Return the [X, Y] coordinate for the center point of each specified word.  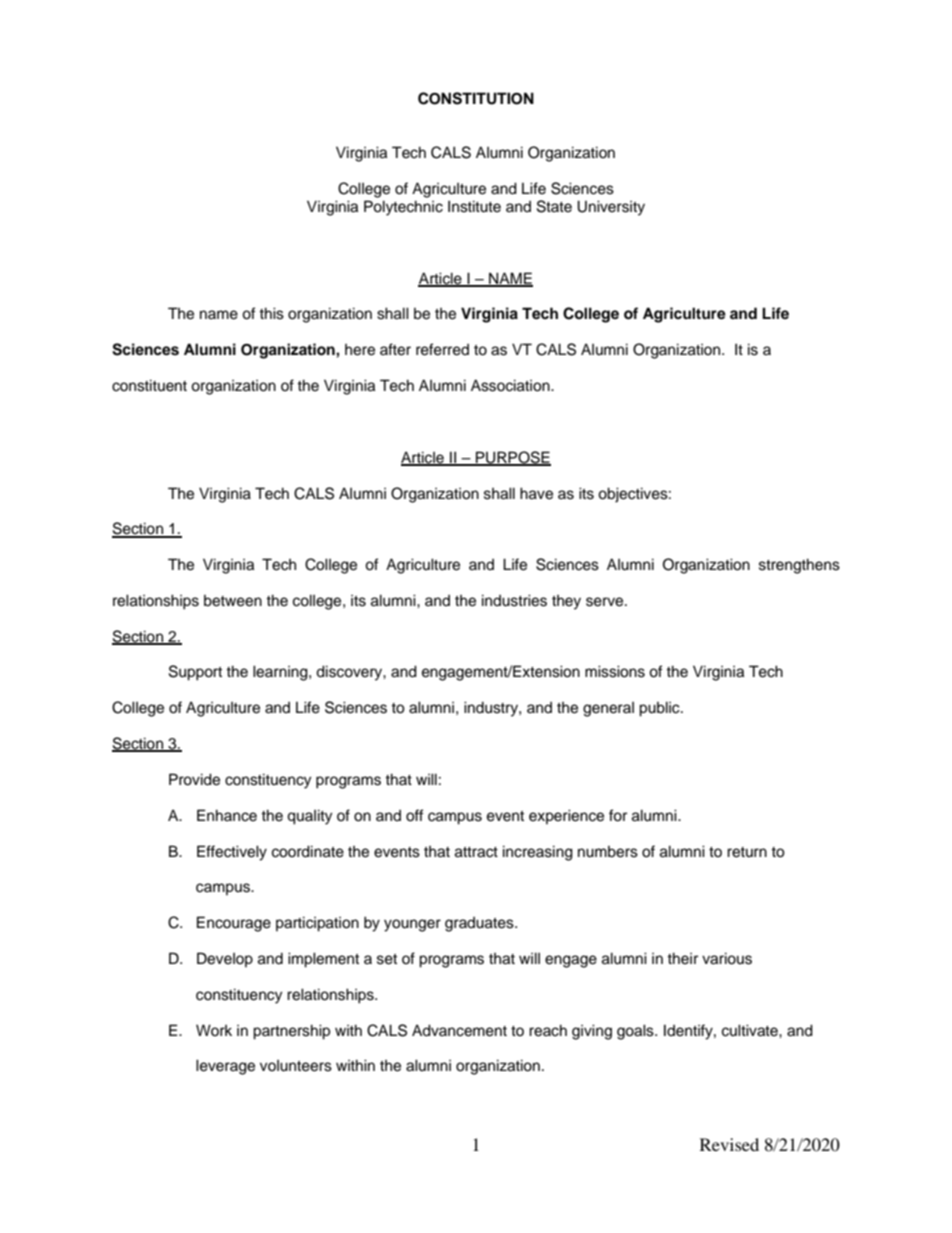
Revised [729, 1144]
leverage [225, 1067]
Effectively [232, 853]
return [747, 852]
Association [511, 385]
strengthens [799, 566]
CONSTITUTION [476, 98]
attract [476, 852]
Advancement [459, 1030]
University [611, 208]
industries [514, 600]
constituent [149, 385]
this [271, 313]
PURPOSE [512, 458]
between [233, 601]
